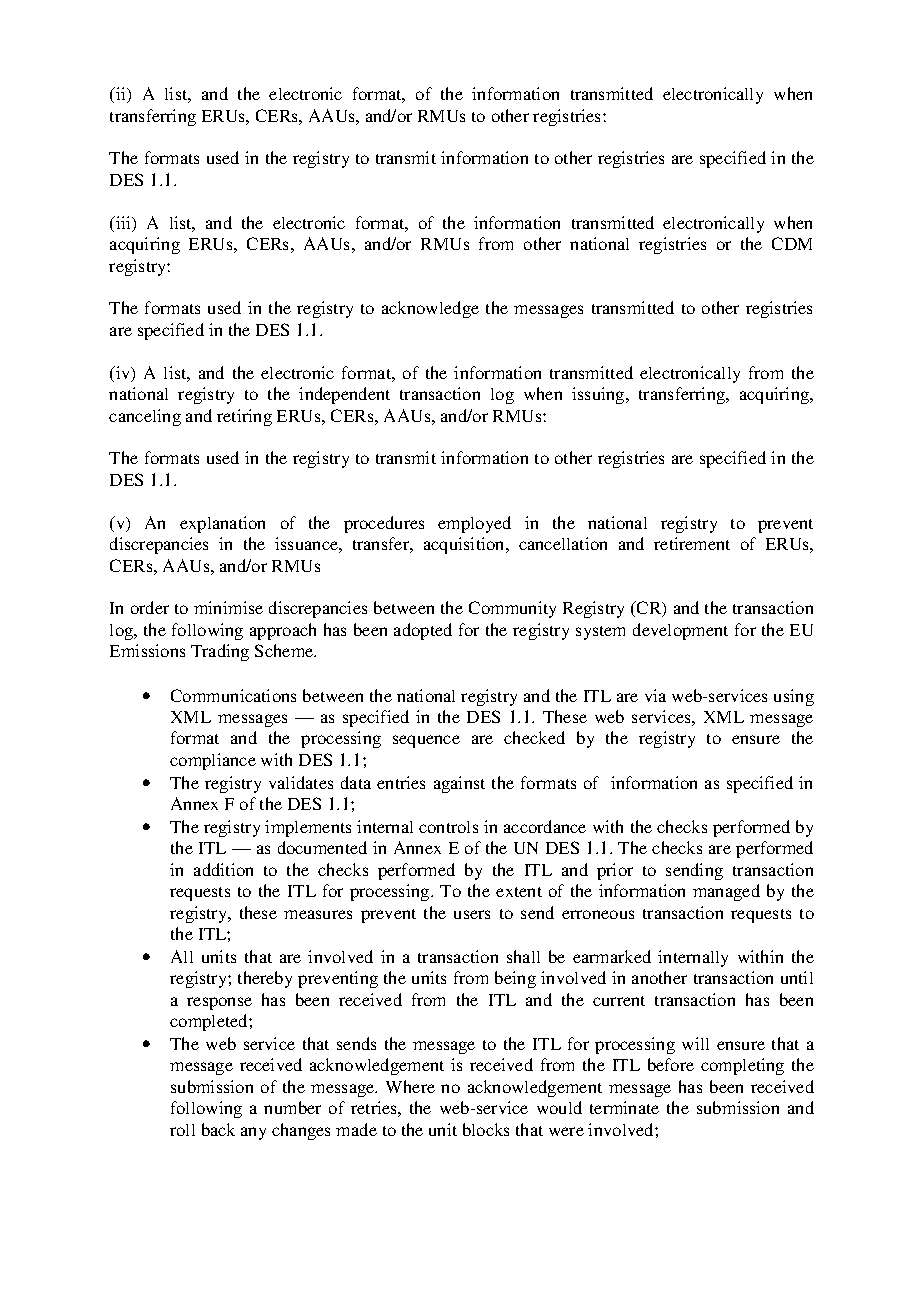 The height and width of the screenshot is (1308, 924). What do you see at coordinates (223, 869) in the screenshot?
I see `addition` at bounding box center [223, 869].
